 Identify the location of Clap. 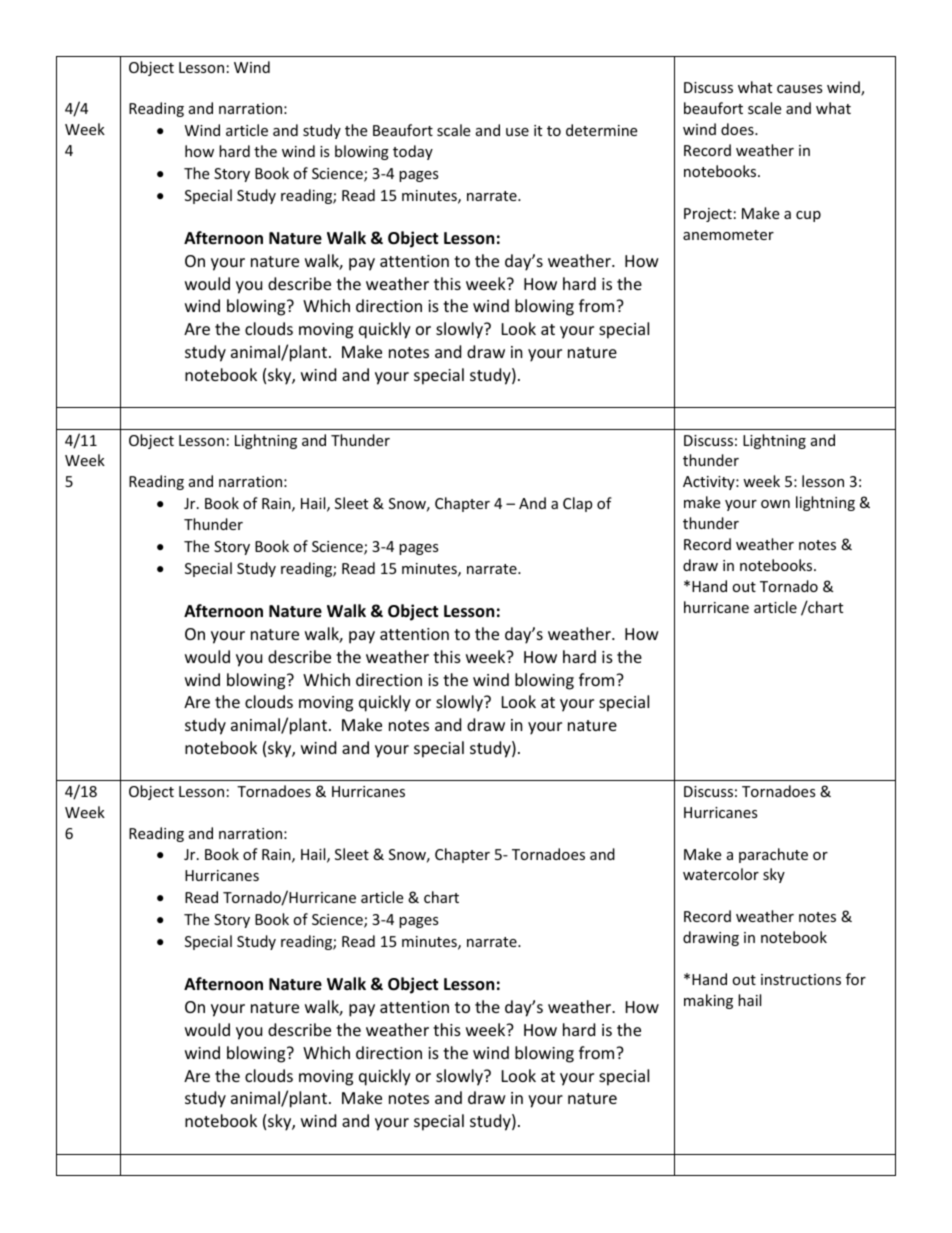
(577, 504).
